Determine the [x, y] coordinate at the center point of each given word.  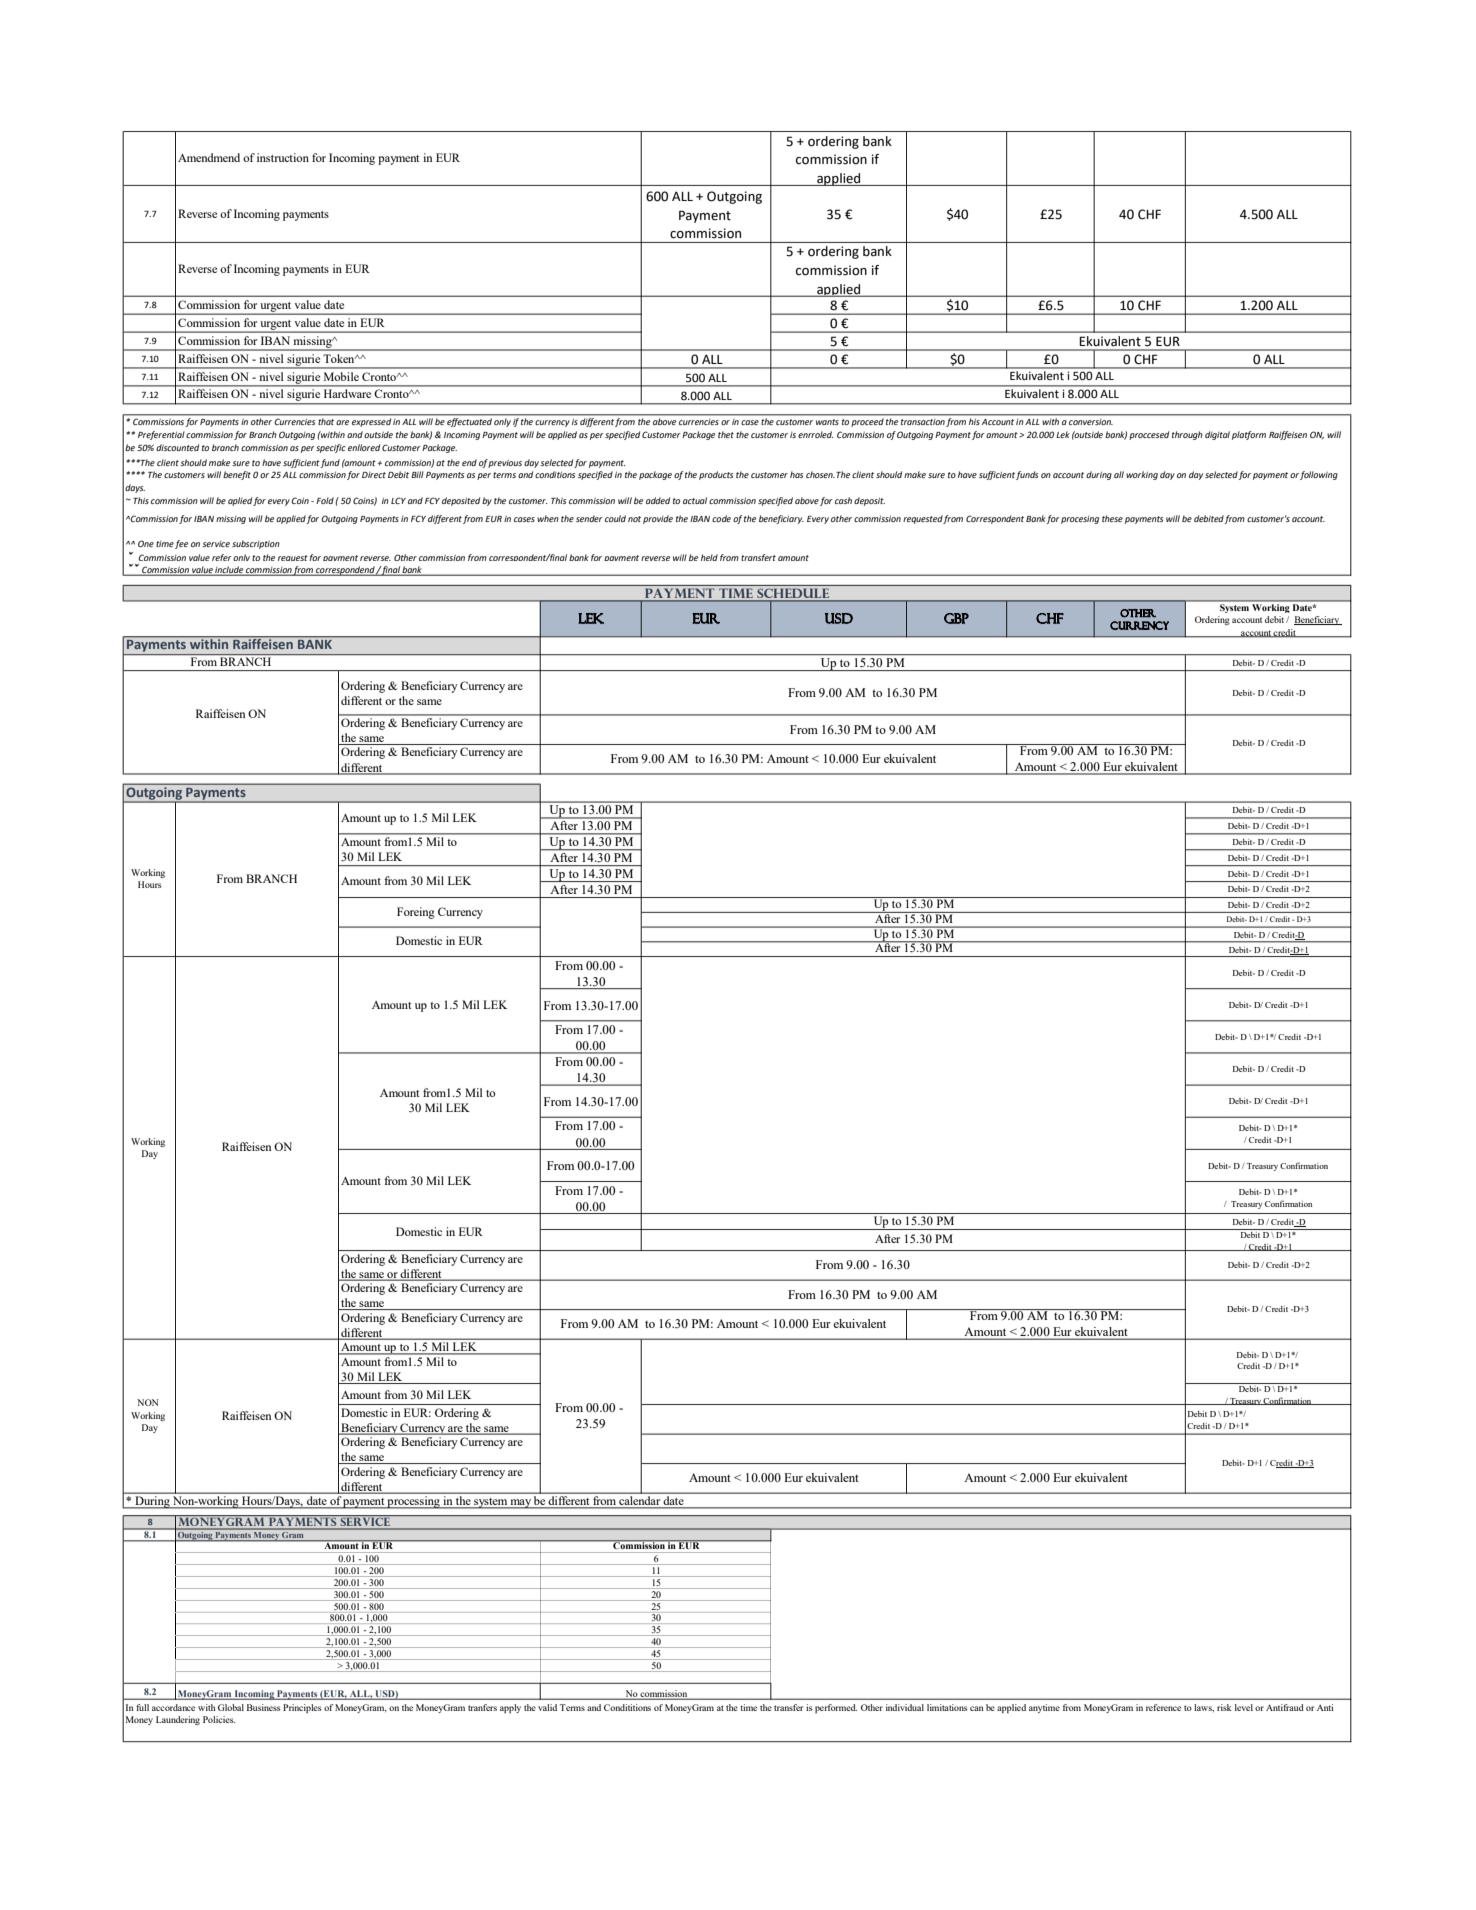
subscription [256, 544]
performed [836, 1708]
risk [1224, 1707]
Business [264, 1707]
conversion [1091, 422]
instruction [283, 157]
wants [827, 422]
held [709, 557]
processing [414, 1502]
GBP [956, 618]
